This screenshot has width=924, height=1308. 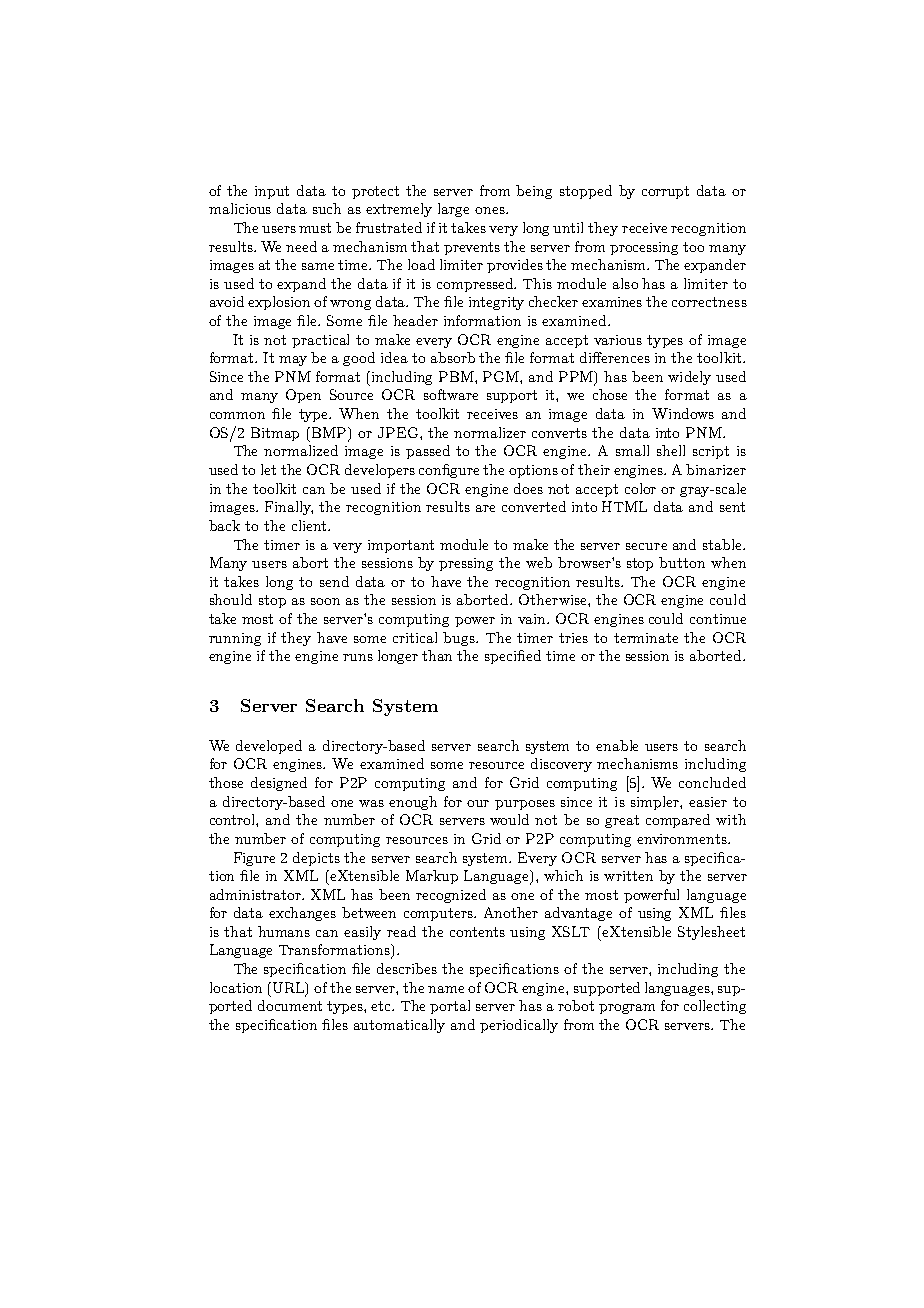 What do you see at coordinates (665, 192) in the screenshot?
I see `corrupt` at bounding box center [665, 192].
